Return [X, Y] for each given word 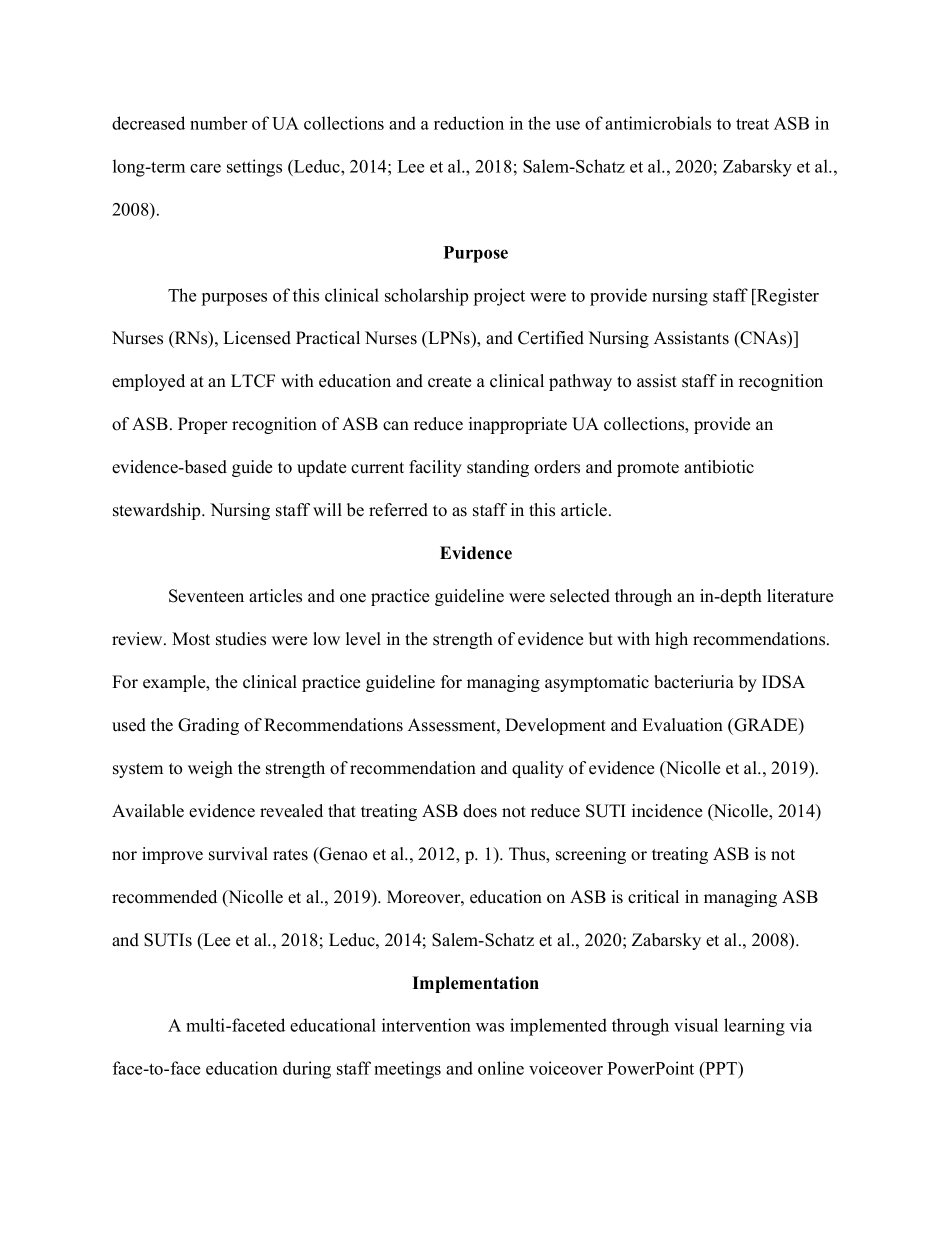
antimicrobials [658, 123]
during [307, 1070]
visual [696, 1025]
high [671, 640]
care [205, 168]
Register [787, 297]
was [490, 1027]
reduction [469, 123]
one [353, 598]
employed [148, 382]
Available [148, 811]
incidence [667, 811]
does [480, 811]
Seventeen [206, 596]
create [449, 382]
